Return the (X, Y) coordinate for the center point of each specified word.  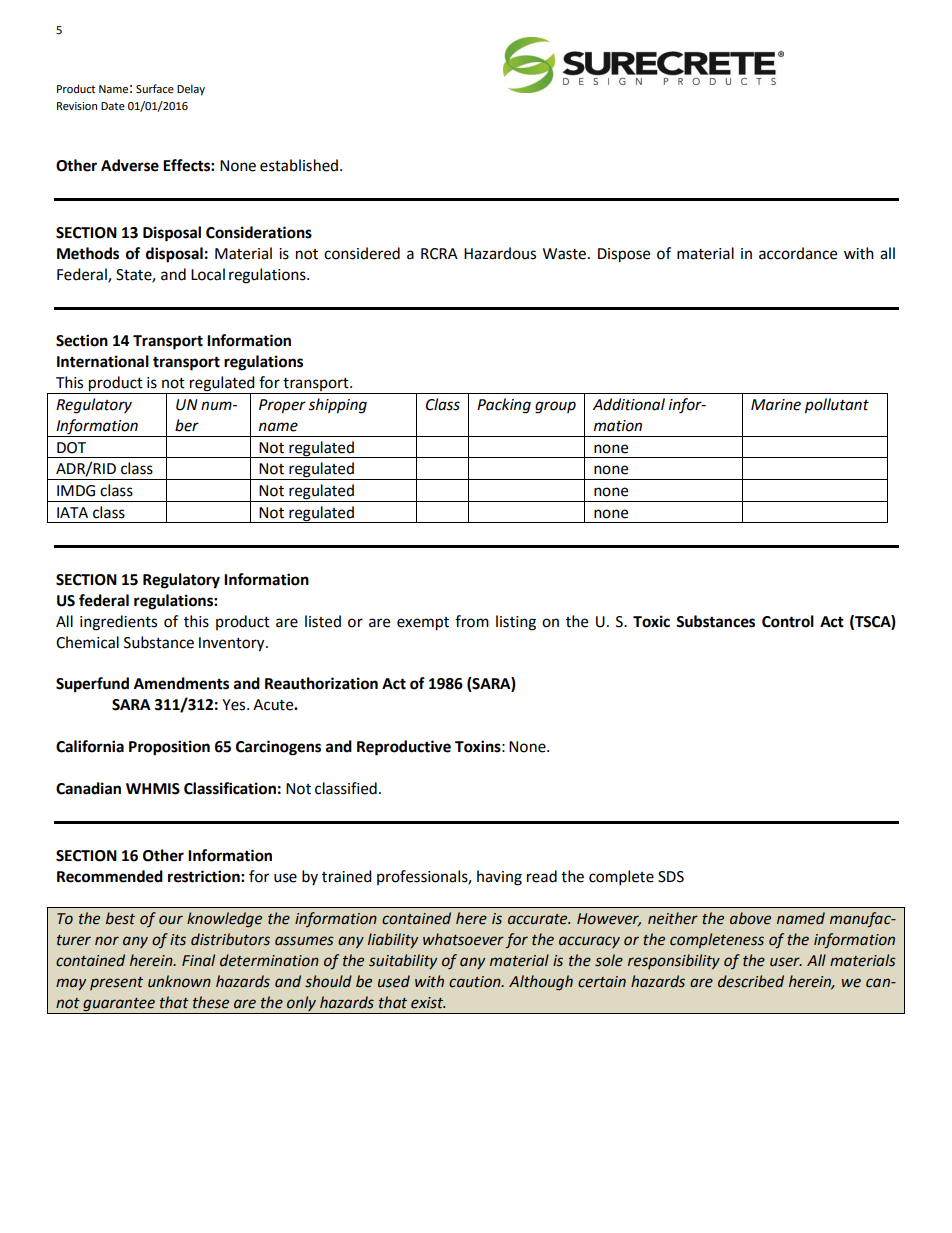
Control (788, 621)
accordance (798, 253)
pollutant (837, 406)
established (300, 165)
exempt (423, 624)
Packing (504, 406)
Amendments (181, 683)
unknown (179, 981)
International (103, 361)
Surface (155, 89)
